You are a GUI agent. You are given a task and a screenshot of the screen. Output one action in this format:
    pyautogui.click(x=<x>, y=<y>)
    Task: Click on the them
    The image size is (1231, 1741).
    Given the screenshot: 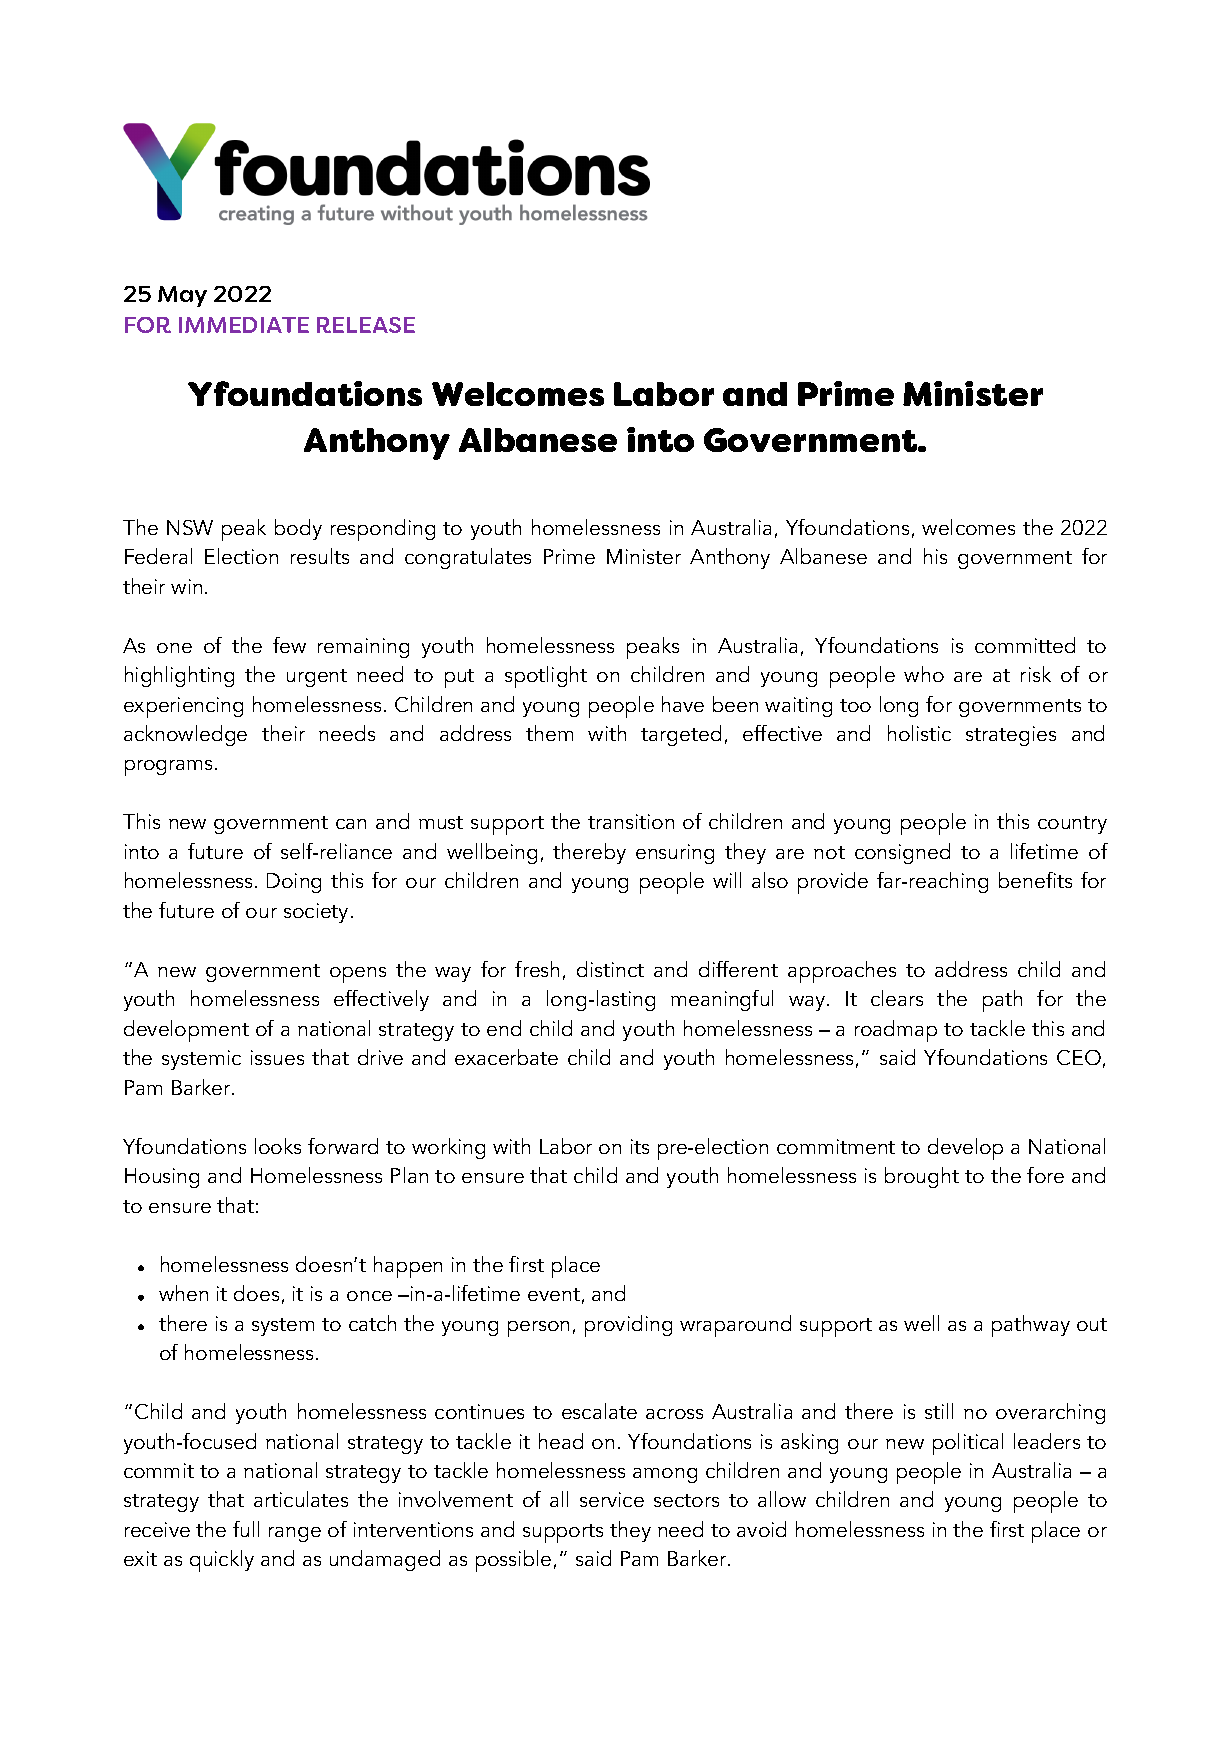 What is the action you would take?
    pyautogui.click(x=549, y=733)
